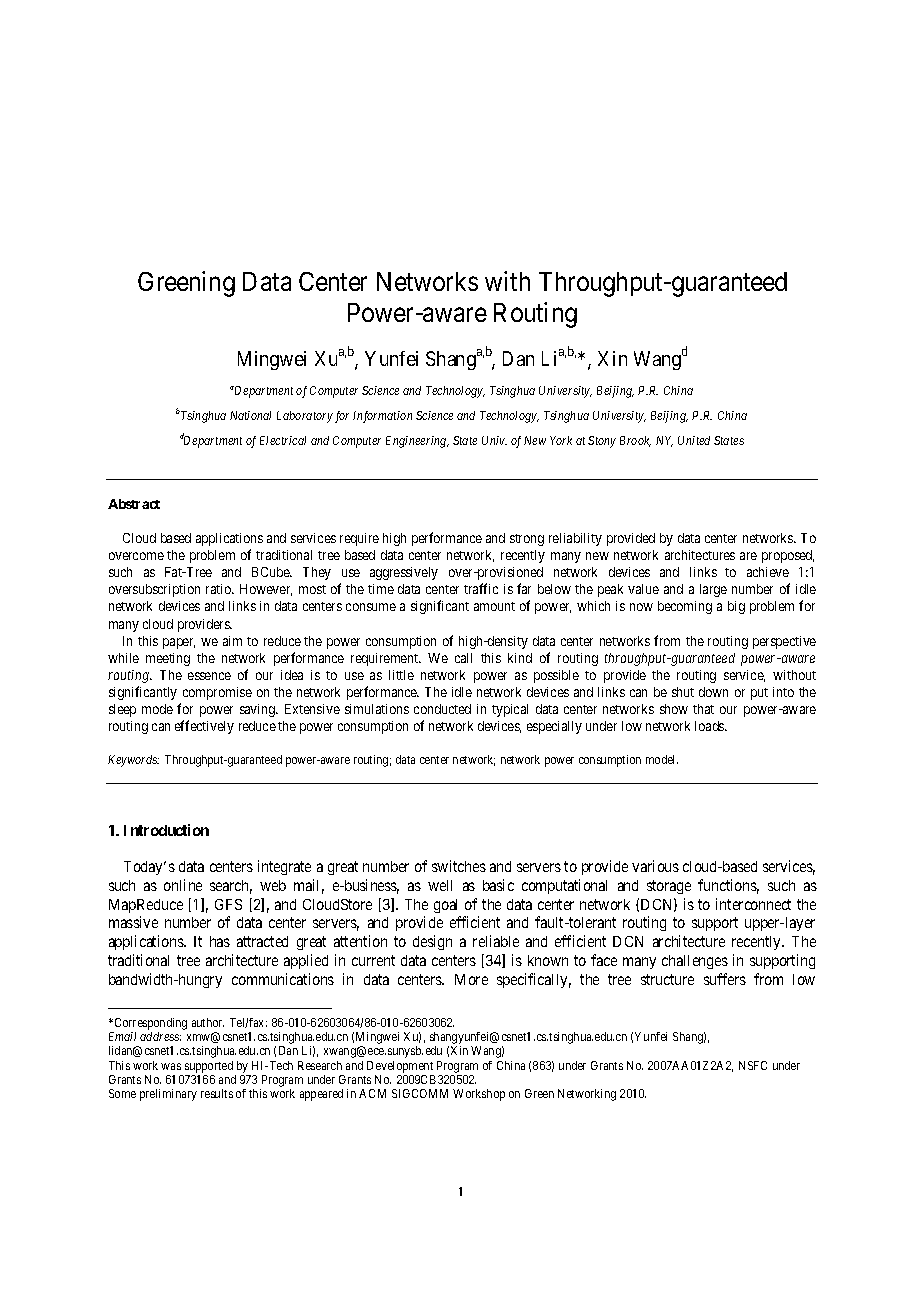 This document has height=1308, width=924. I want to click on loads, so click(710, 726).
